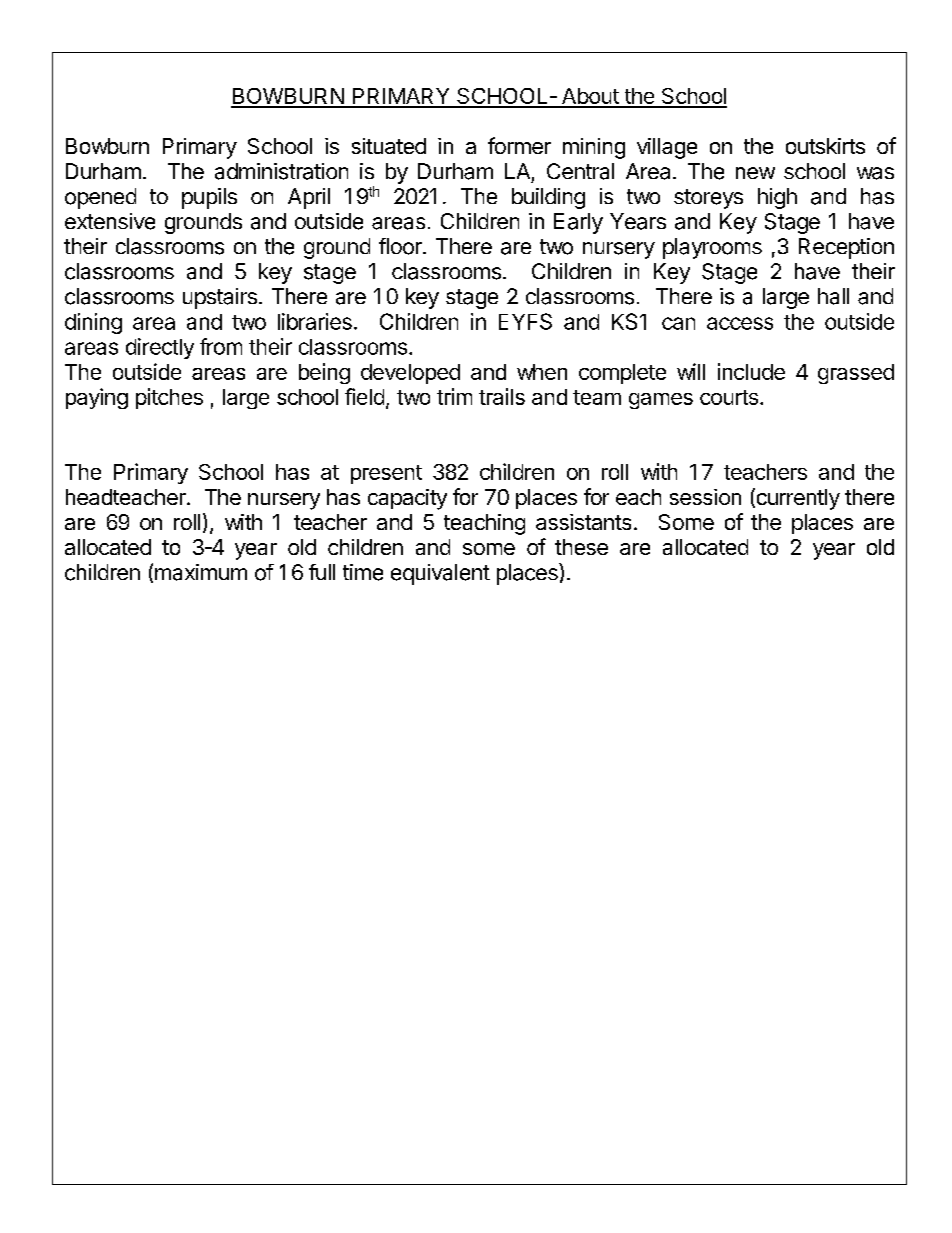 Image resolution: width=952 pixels, height=1233 pixels. What do you see at coordinates (519, 145) in the document?
I see `former` at bounding box center [519, 145].
